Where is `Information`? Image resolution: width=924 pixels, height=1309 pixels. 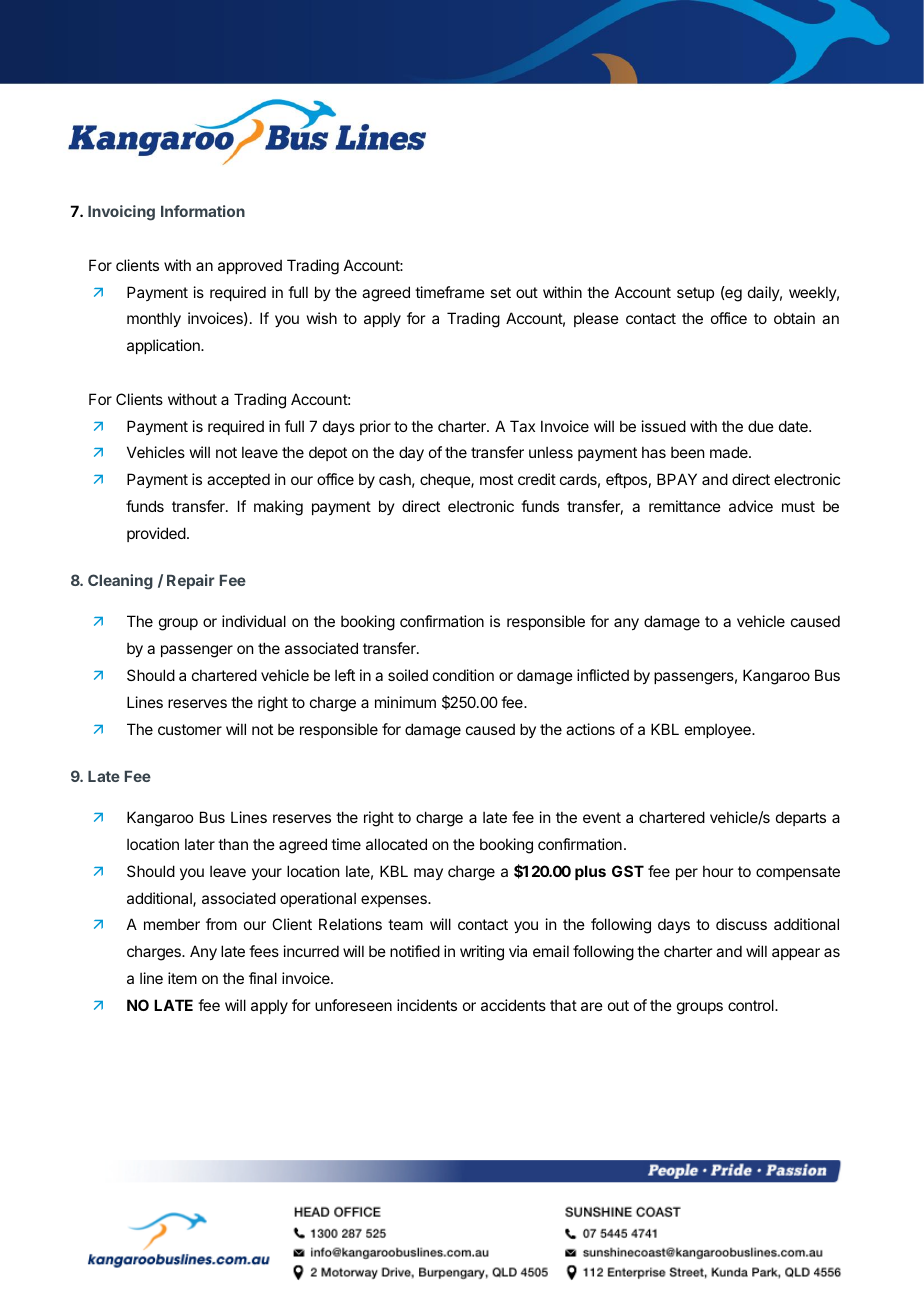 Information is located at coordinates (203, 211).
